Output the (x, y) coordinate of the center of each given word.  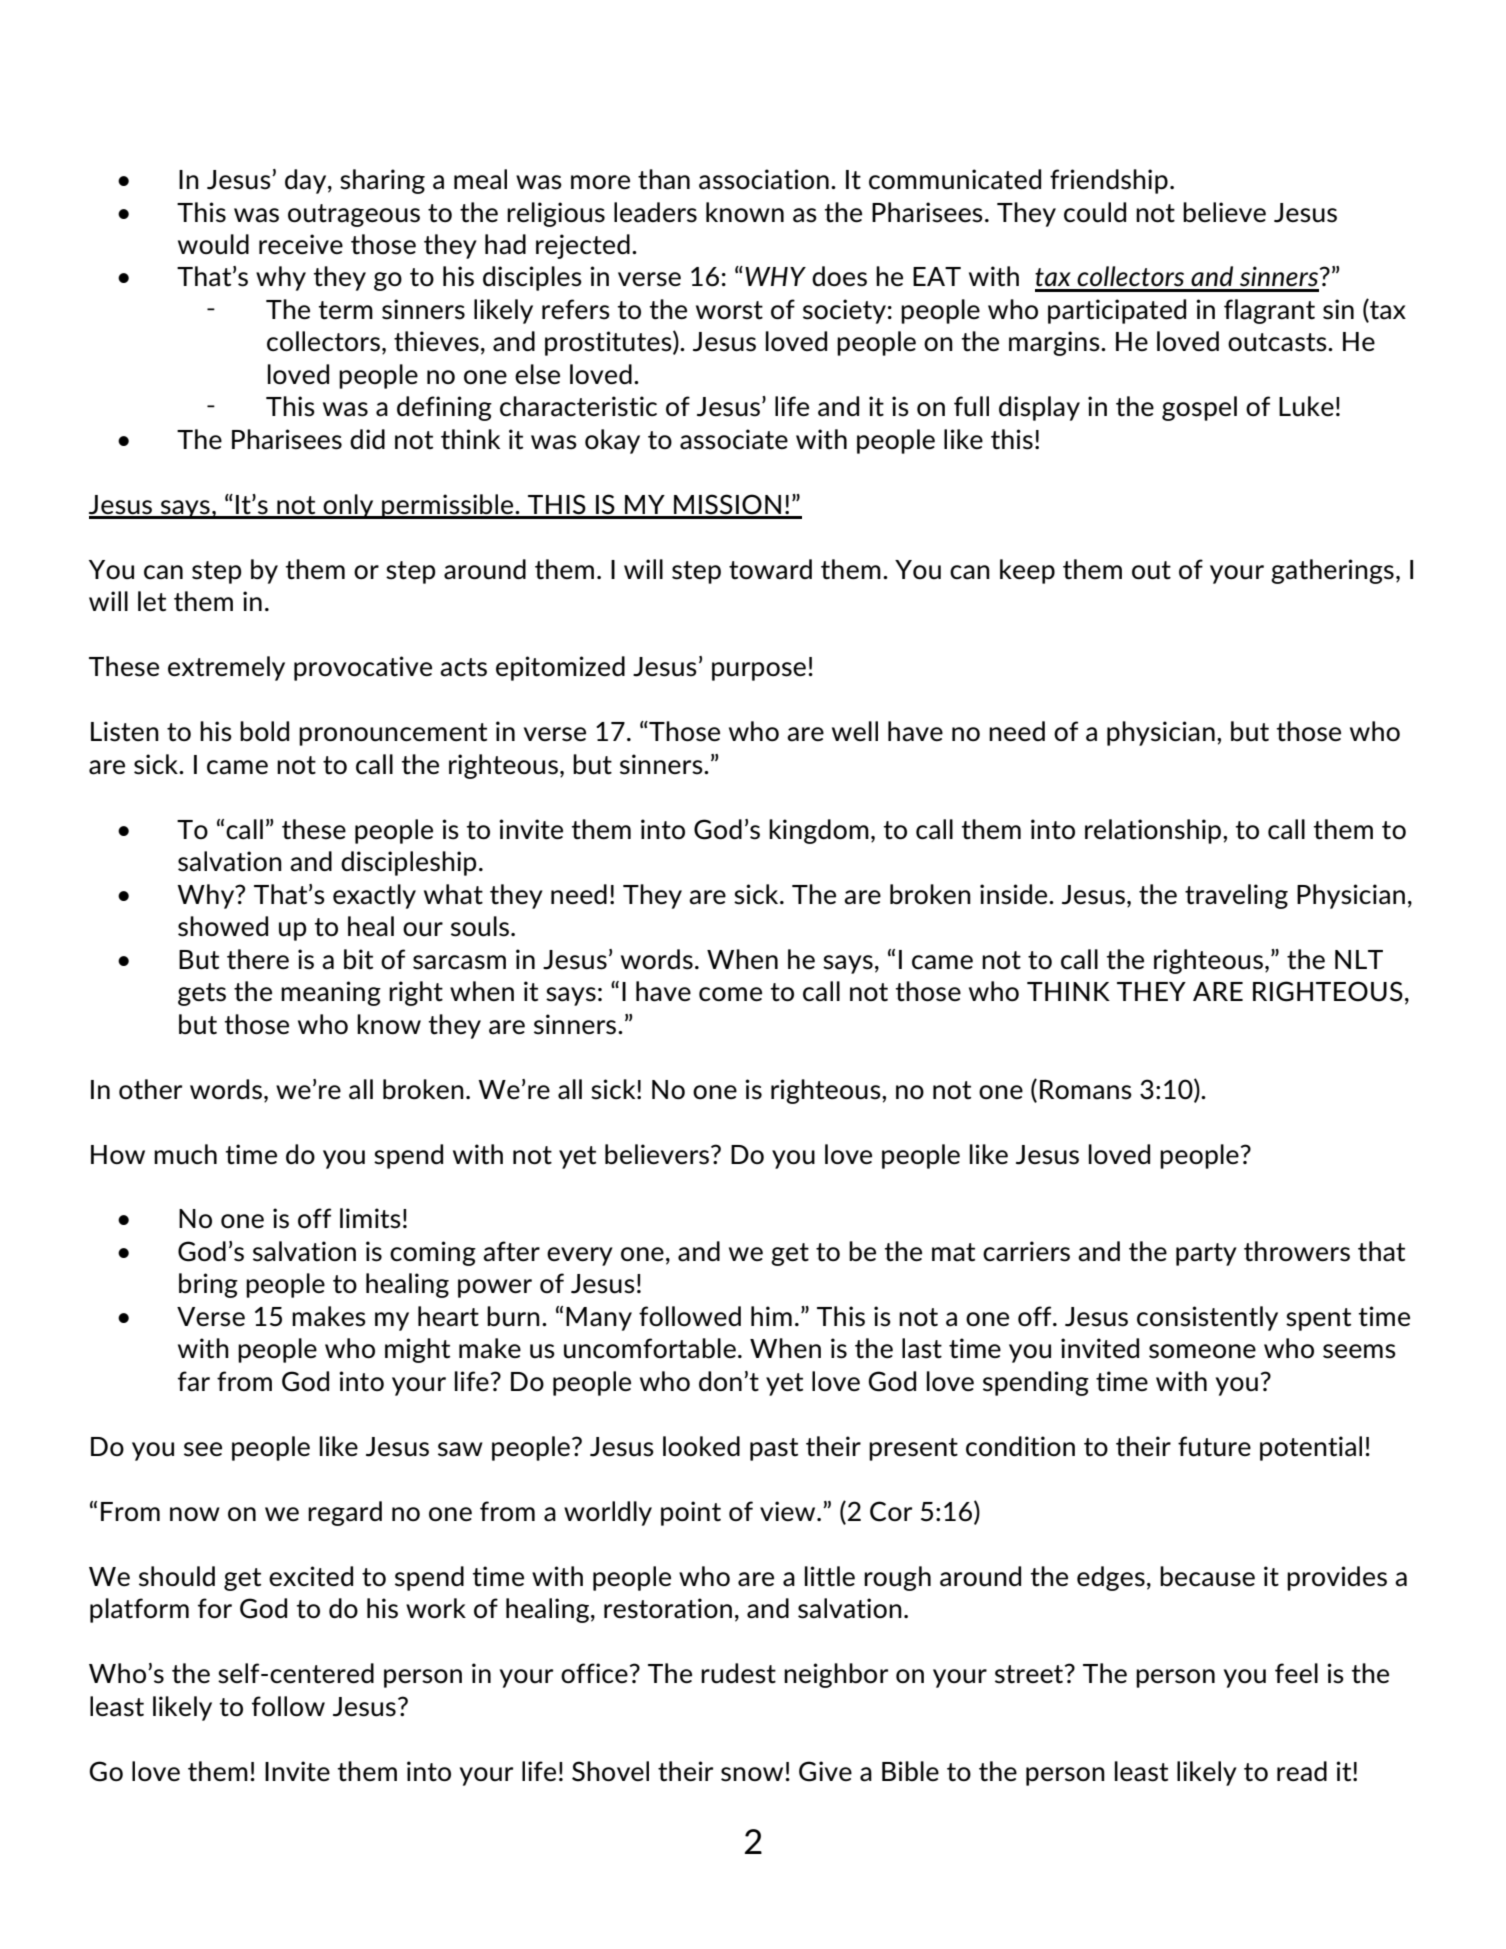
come (730, 994)
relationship (1154, 831)
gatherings (1332, 571)
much (185, 1154)
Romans (1086, 1090)
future (1214, 1446)
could (1095, 212)
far (194, 1381)
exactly (374, 896)
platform (139, 1610)
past (774, 1449)
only (348, 506)
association (764, 179)
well (855, 731)
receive (301, 244)
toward (770, 569)
